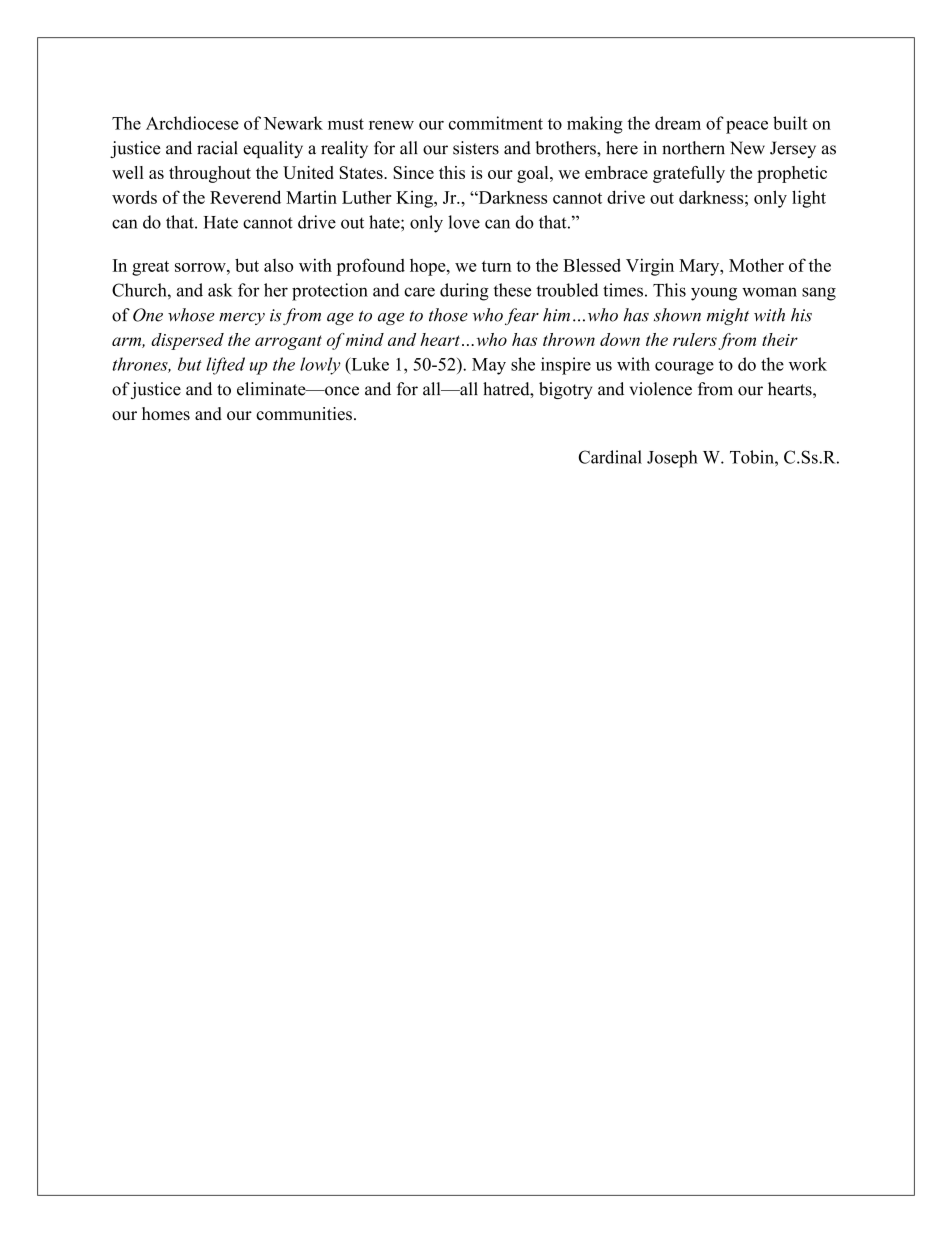  Describe the element at coordinates (610, 457) in the page. I see `Cardinal` at that location.
